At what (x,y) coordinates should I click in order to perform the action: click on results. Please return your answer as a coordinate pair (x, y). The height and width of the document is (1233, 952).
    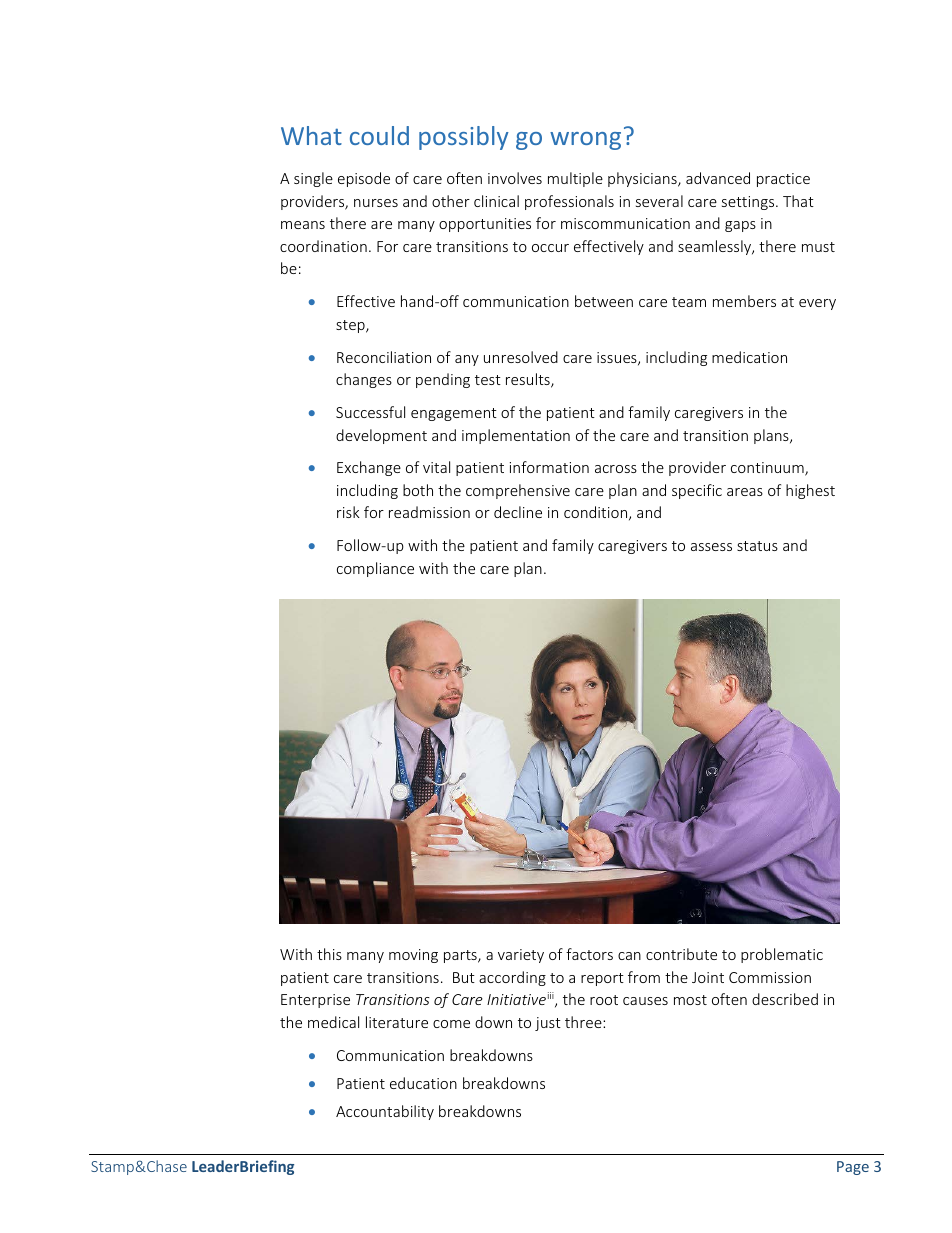
    Looking at the image, I should click on (529, 380).
